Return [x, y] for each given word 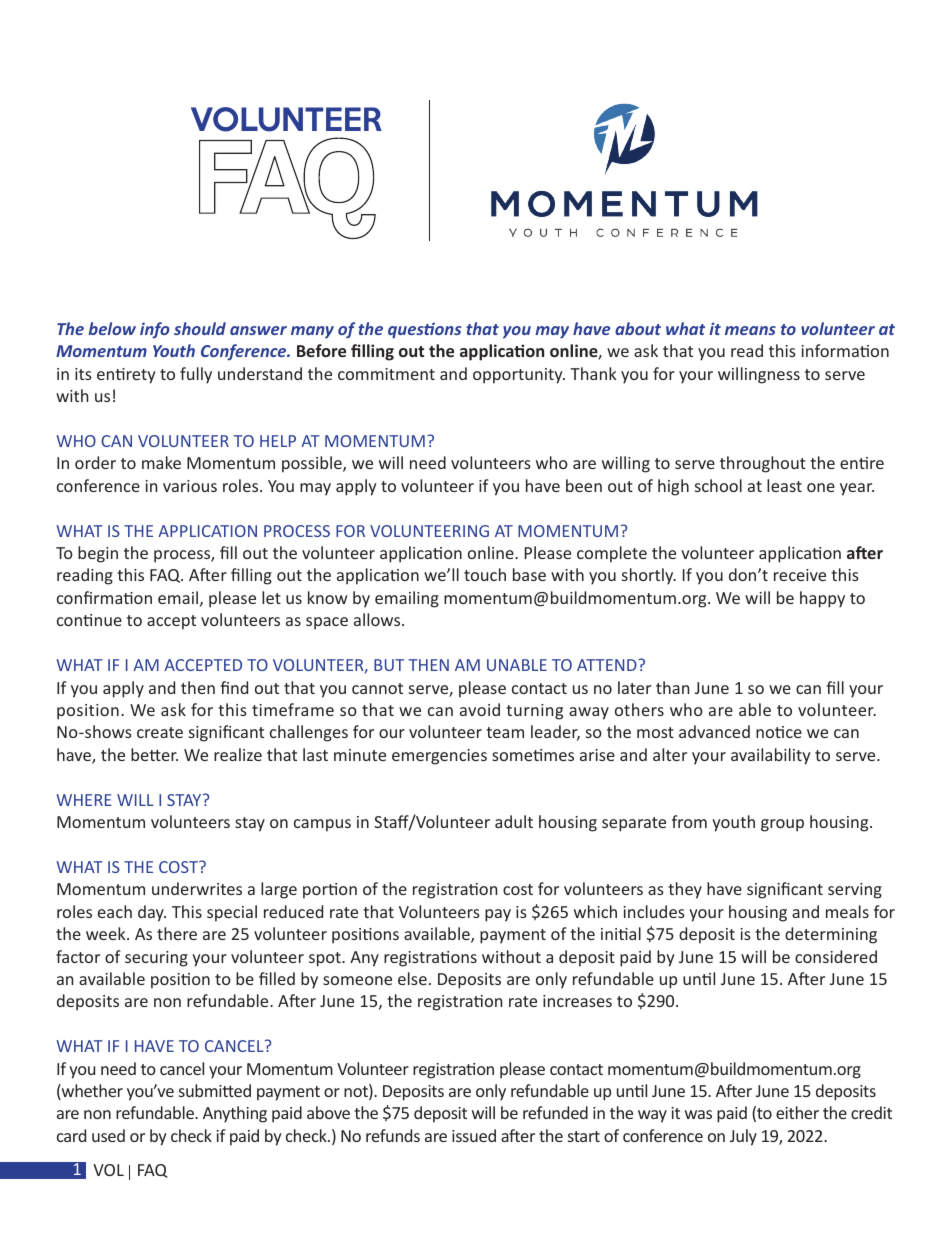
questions [424, 330]
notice [779, 732]
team [505, 732]
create [160, 732]
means [750, 330]
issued [474, 1135]
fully [196, 375]
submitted [215, 1090]
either [797, 1112]
